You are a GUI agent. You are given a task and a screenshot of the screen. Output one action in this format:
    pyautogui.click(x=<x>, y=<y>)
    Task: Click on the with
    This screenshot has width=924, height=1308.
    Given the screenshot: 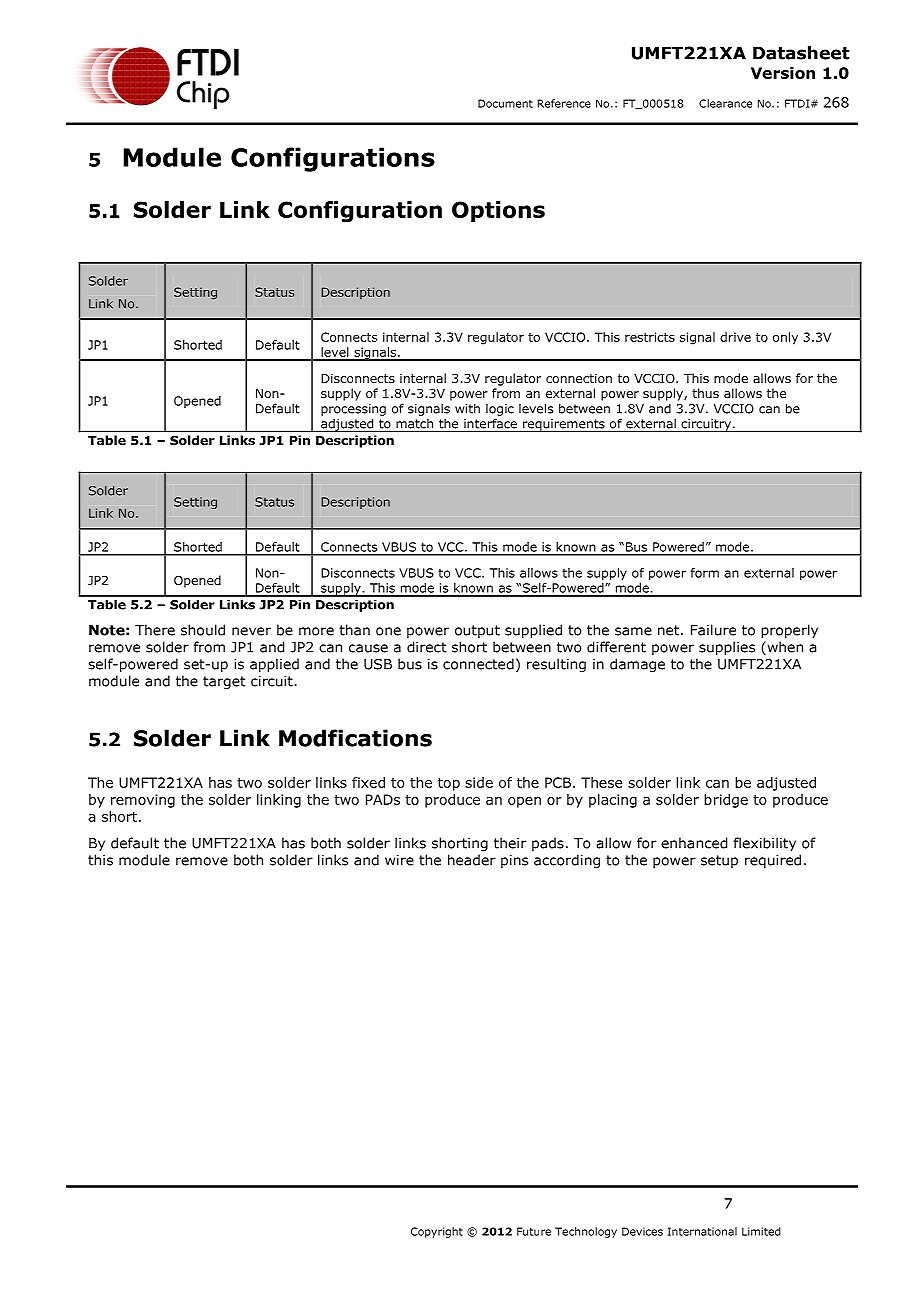 What is the action you would take?
    pyautogui.click(x=467, y=408)
